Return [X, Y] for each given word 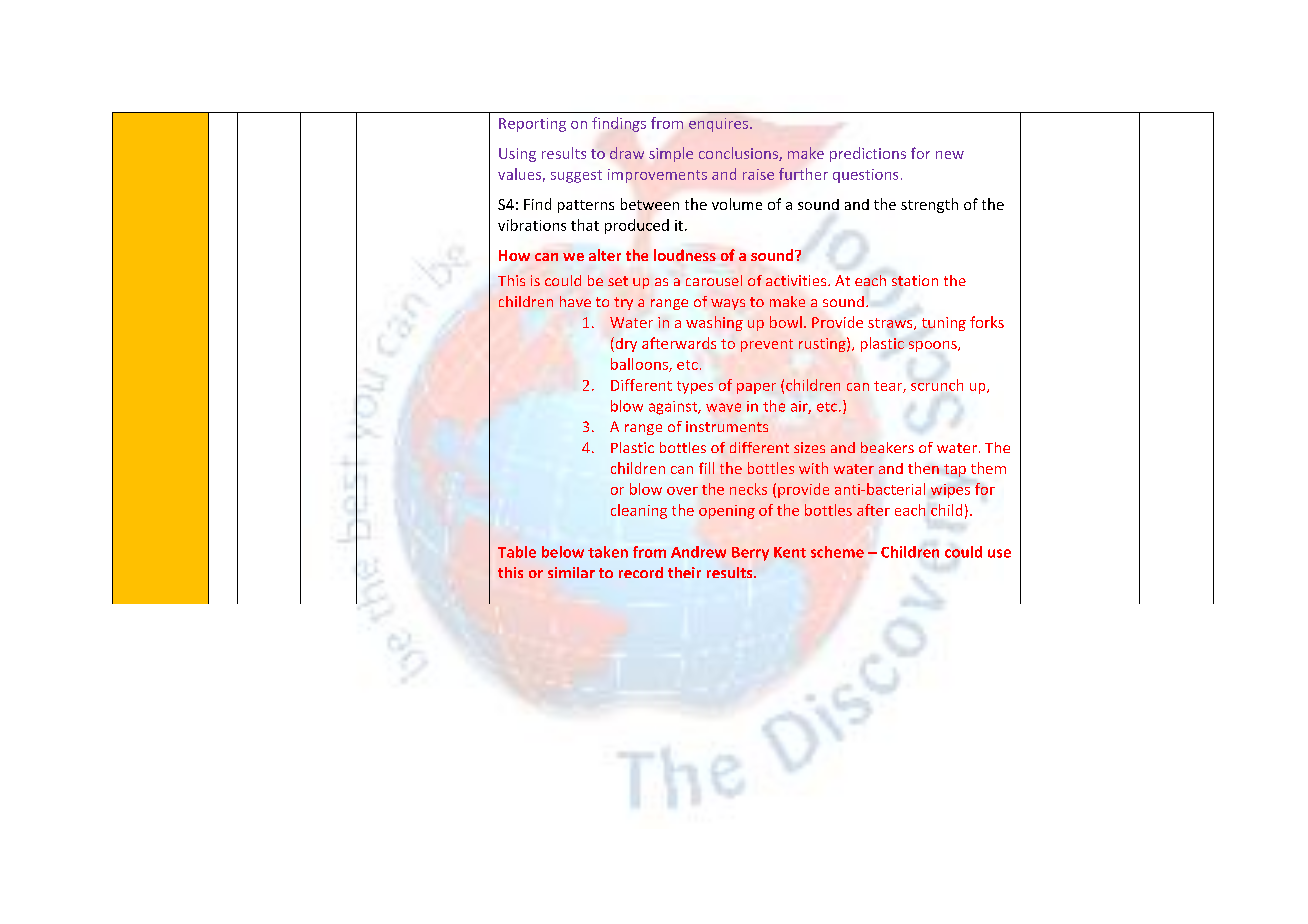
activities [797, 280]
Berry [750, 554]
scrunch [937, 385]
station [915, 280]
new [950, 155]
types [695, 387]
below [563, 552]
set [618, 281]
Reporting [532, 125]
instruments [727, 426]
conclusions [739, 154]
